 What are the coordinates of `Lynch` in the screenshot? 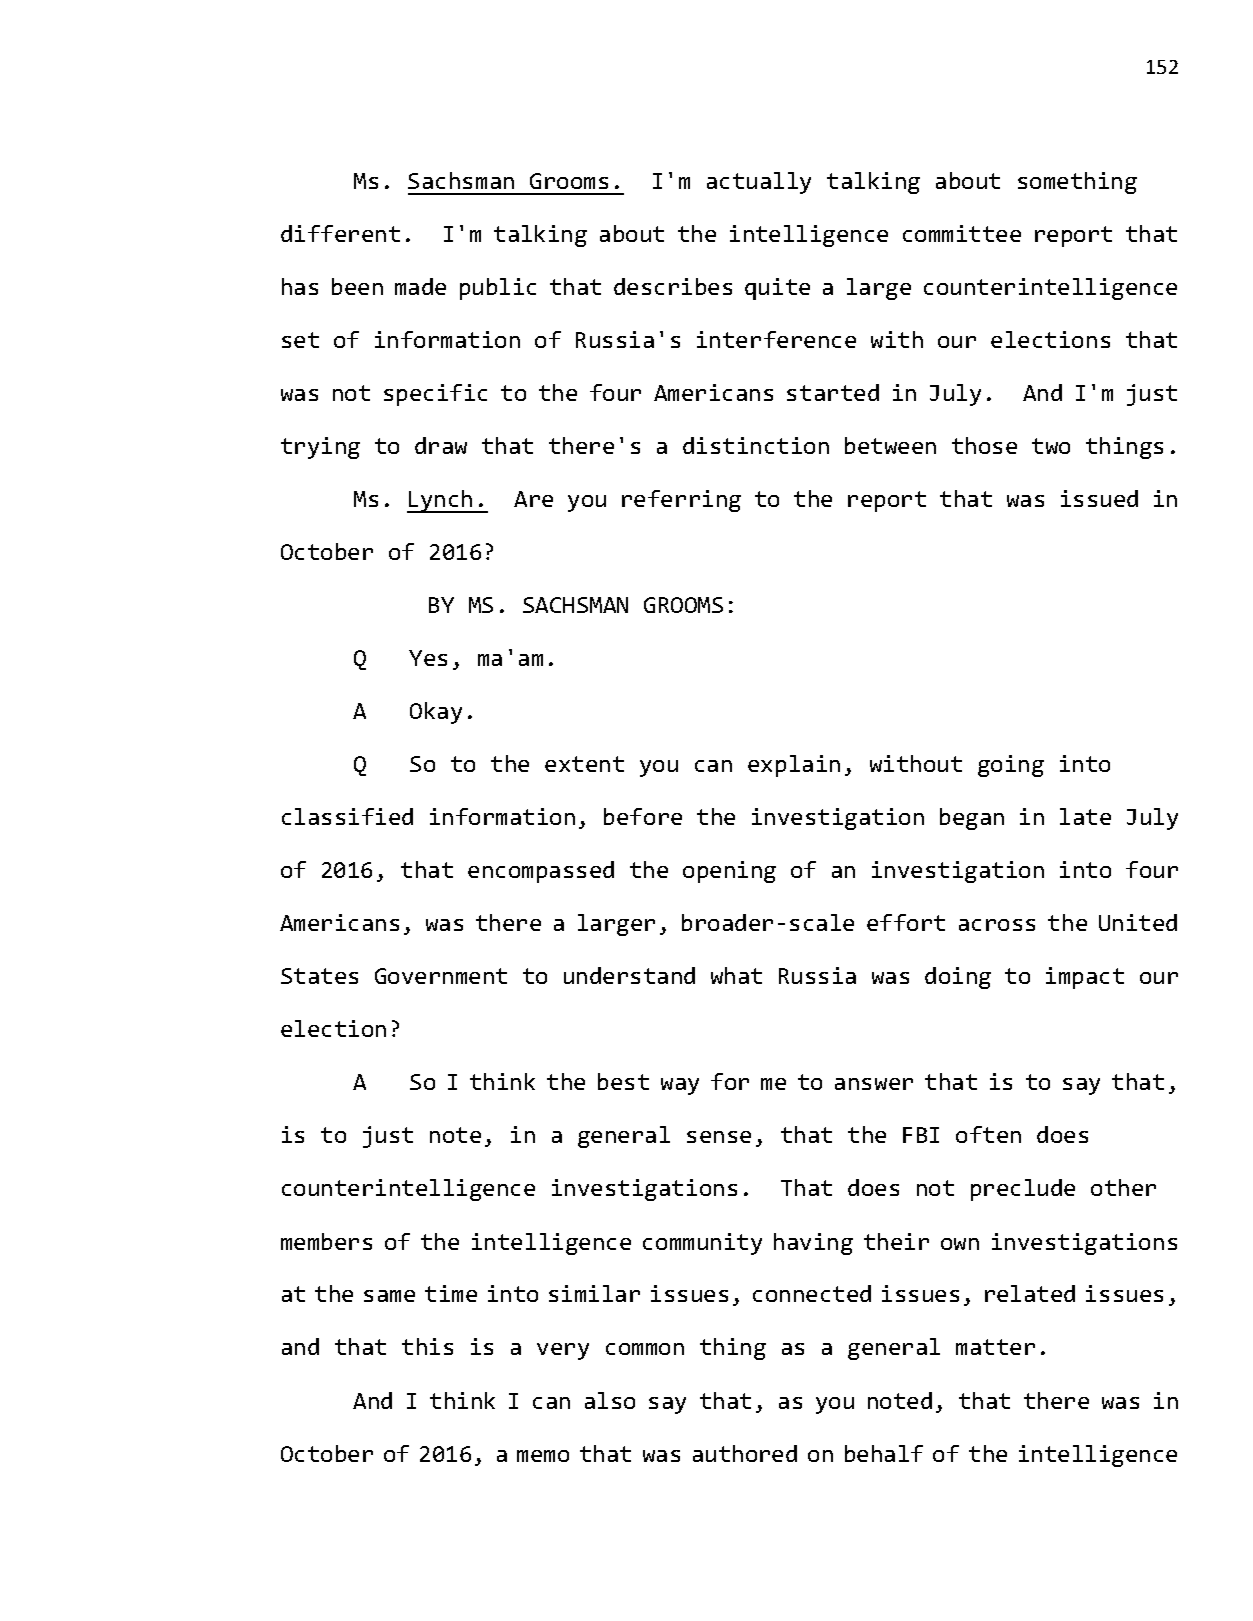 It's located at (441, 501).
